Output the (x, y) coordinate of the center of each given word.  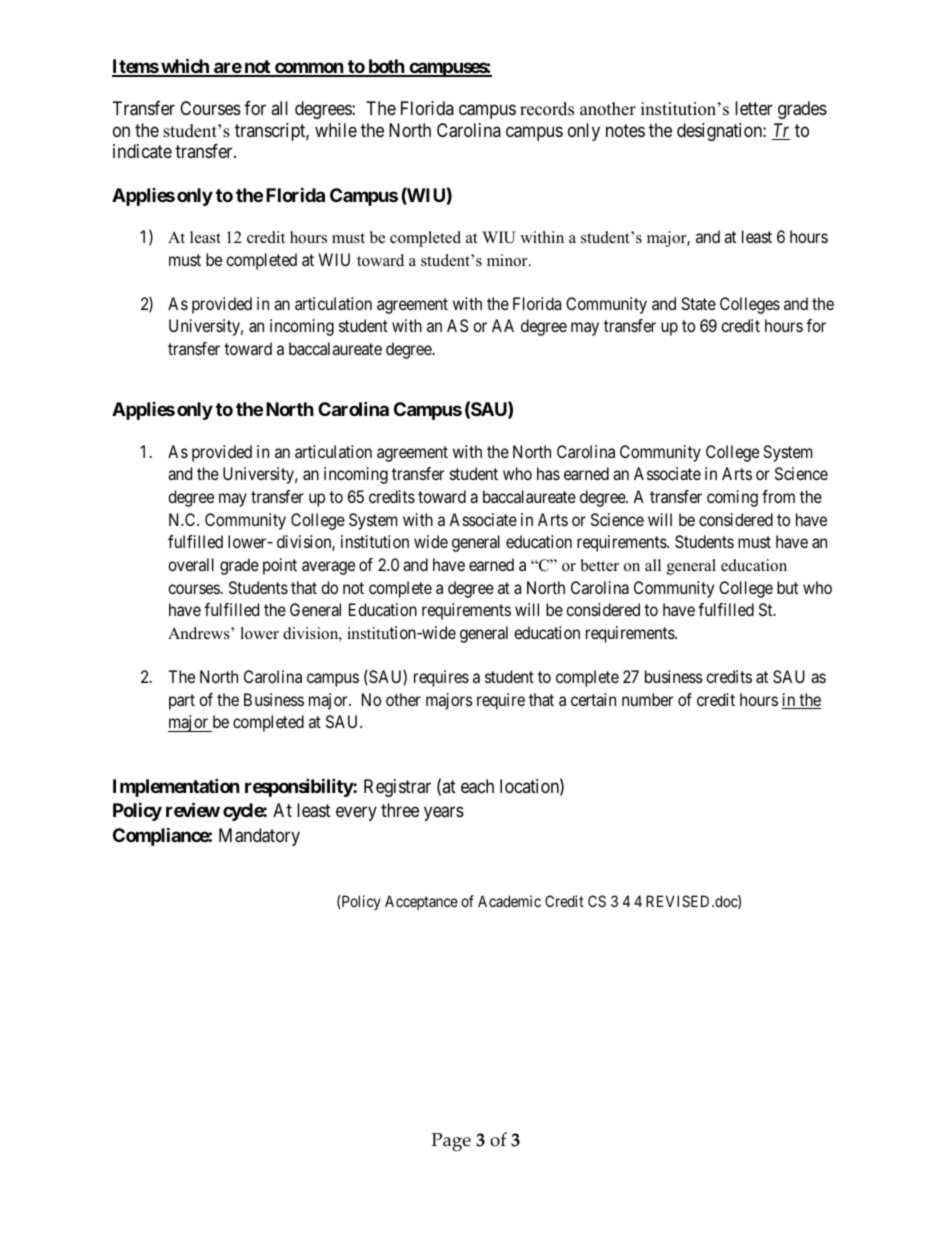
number (647, 699)
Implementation (176, 787)
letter (754, 108)
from (778, 496)
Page (451, 1142)
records (547, 109)
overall (191, 564)
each (477, 786)
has (548, 473)
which (185, 67)
